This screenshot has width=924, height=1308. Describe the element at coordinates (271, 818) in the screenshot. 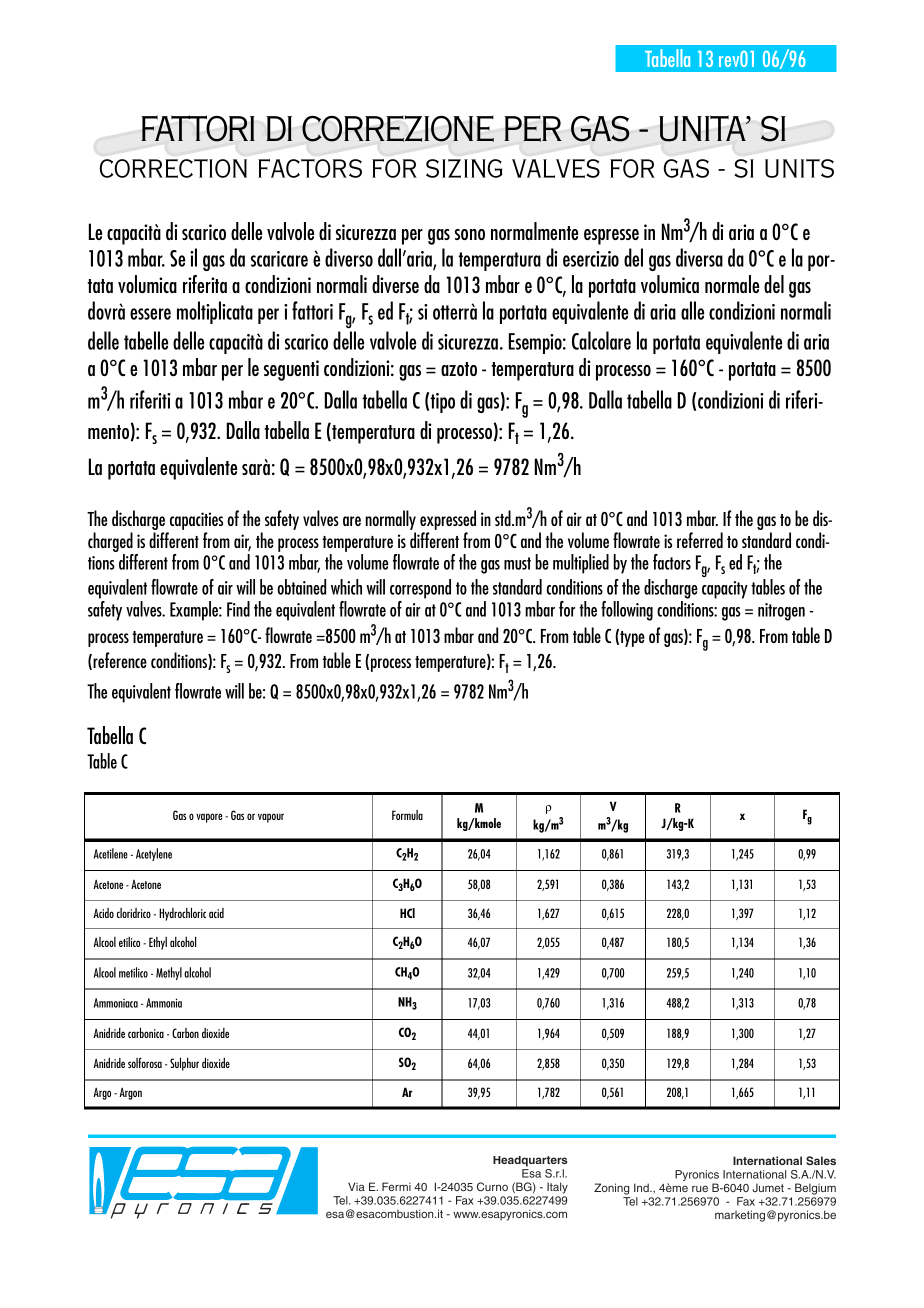

I see `vapour` at that location.
